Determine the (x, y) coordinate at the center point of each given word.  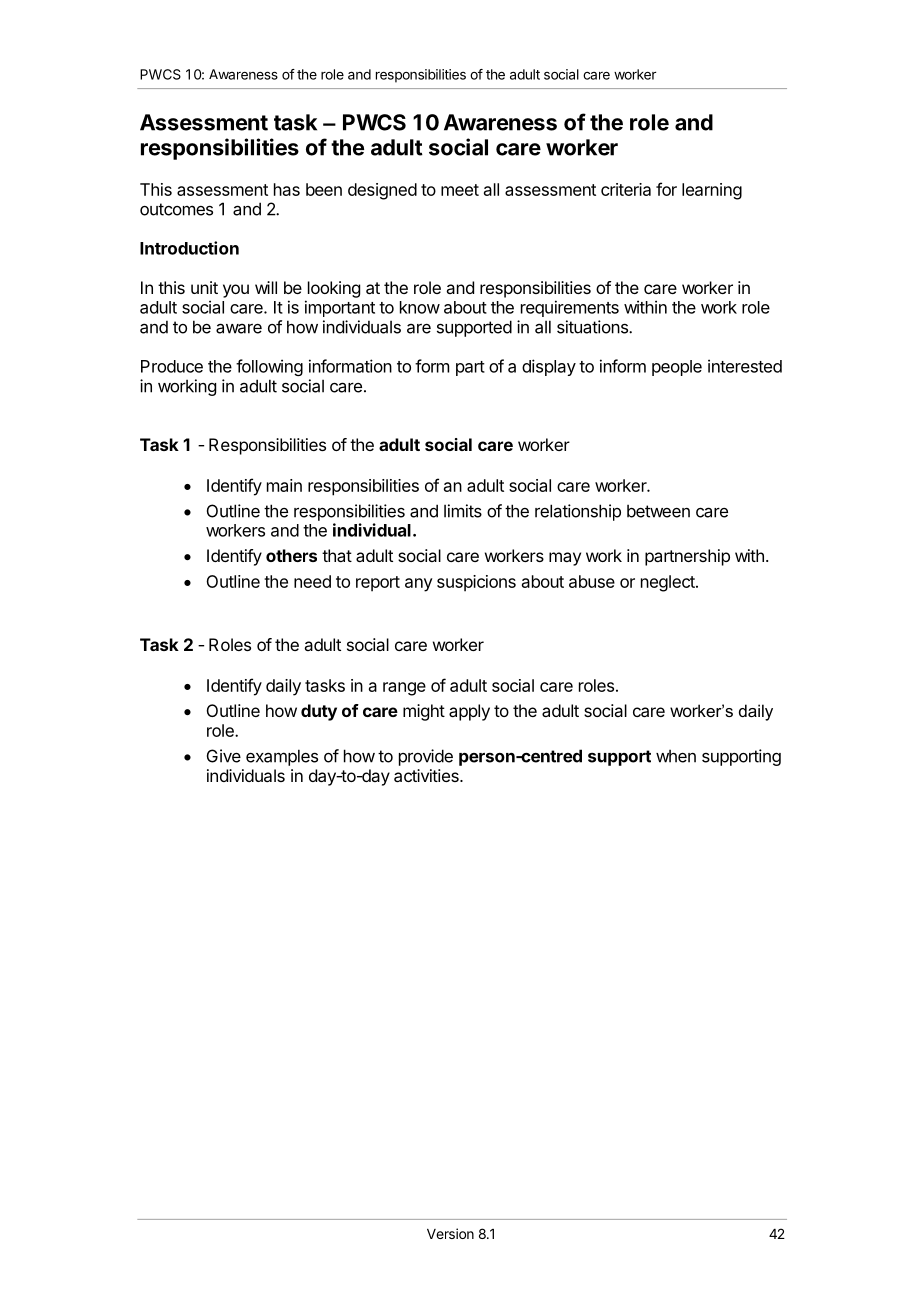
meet (460, 190)
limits (463, 511)
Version (450, 1233)
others (291, 555)
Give (224, 756)
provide (426, 757)
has (287, 189)
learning (712, 191)
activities (427, 775)
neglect (669, 583)
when (676, 756)
